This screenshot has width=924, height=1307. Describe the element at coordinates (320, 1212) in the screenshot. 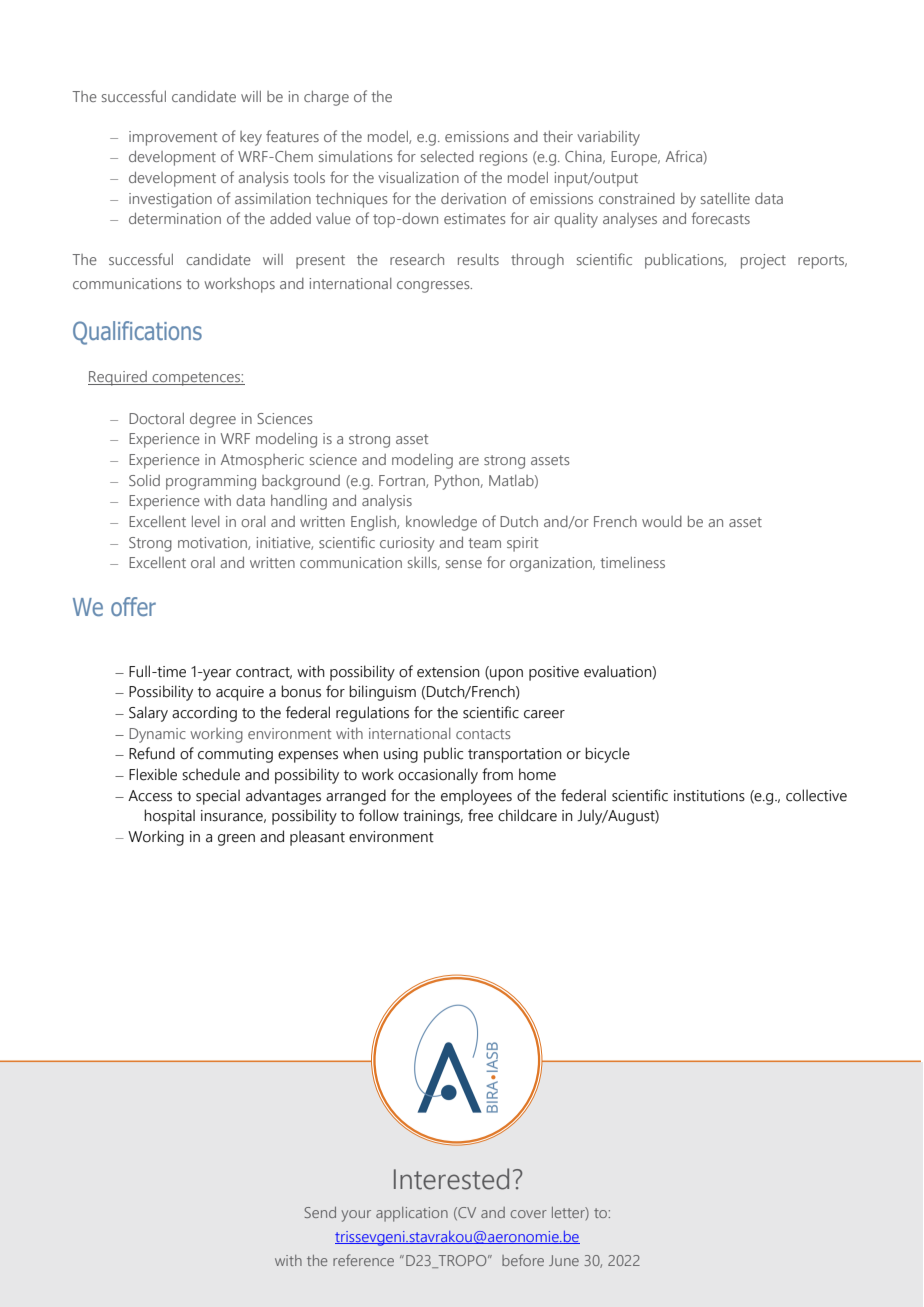

I see `Send` at that location.
